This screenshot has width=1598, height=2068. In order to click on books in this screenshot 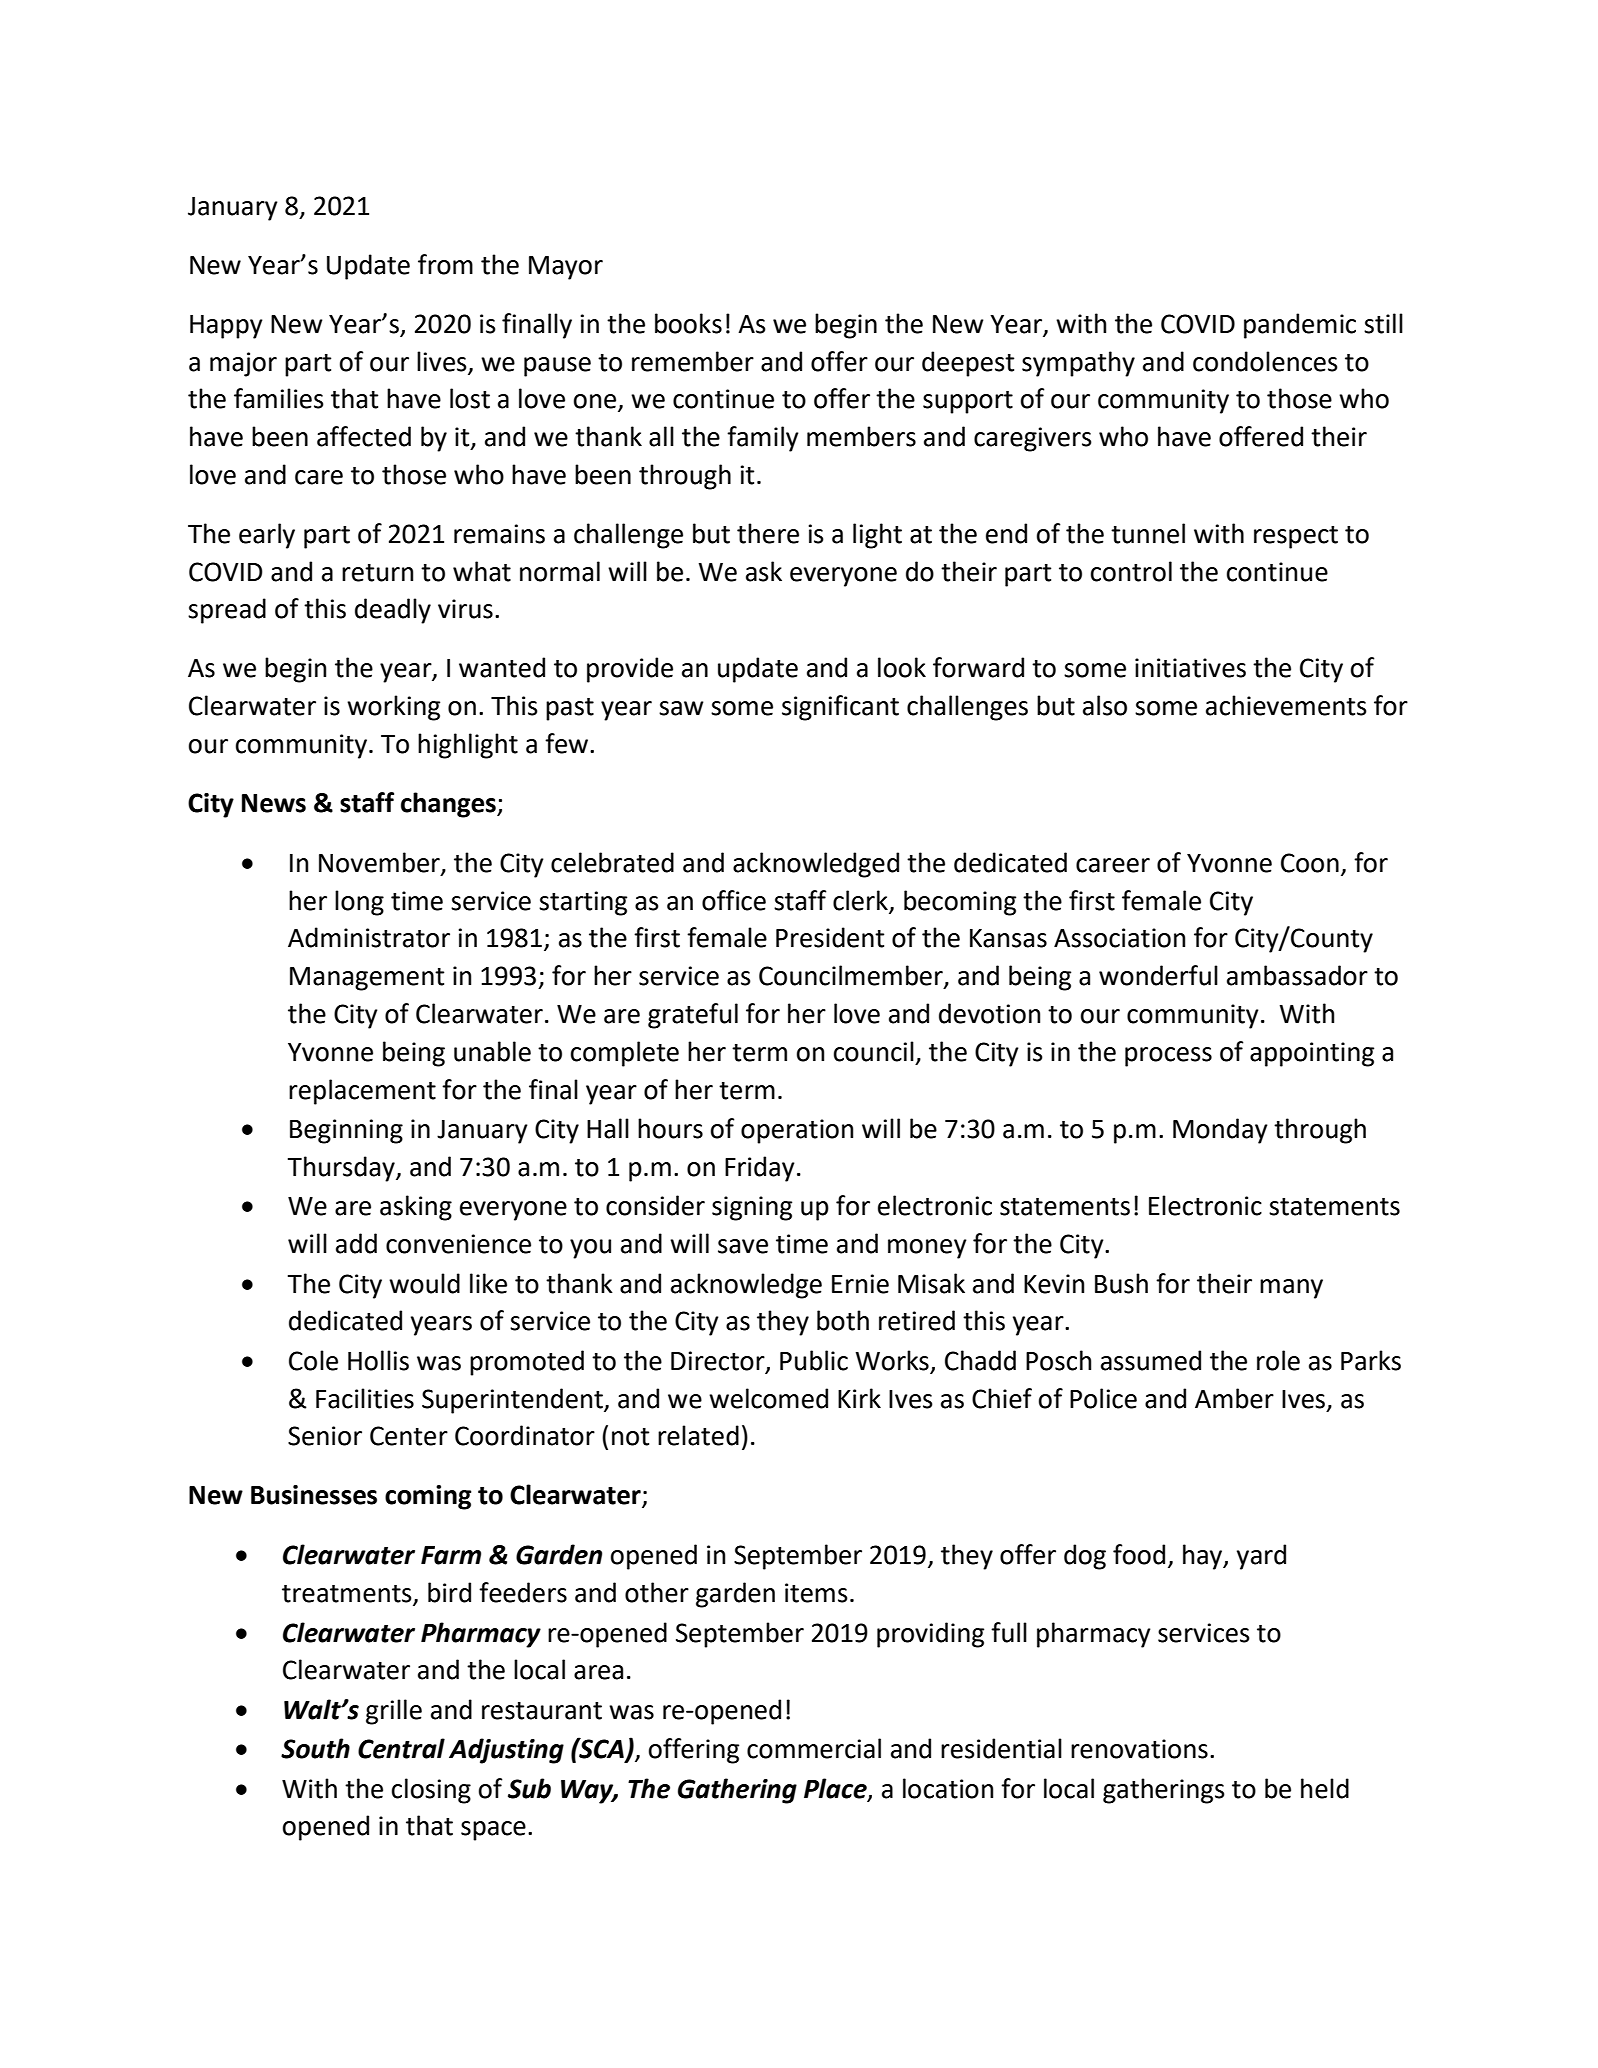, I will do `click(688, 323)`.
